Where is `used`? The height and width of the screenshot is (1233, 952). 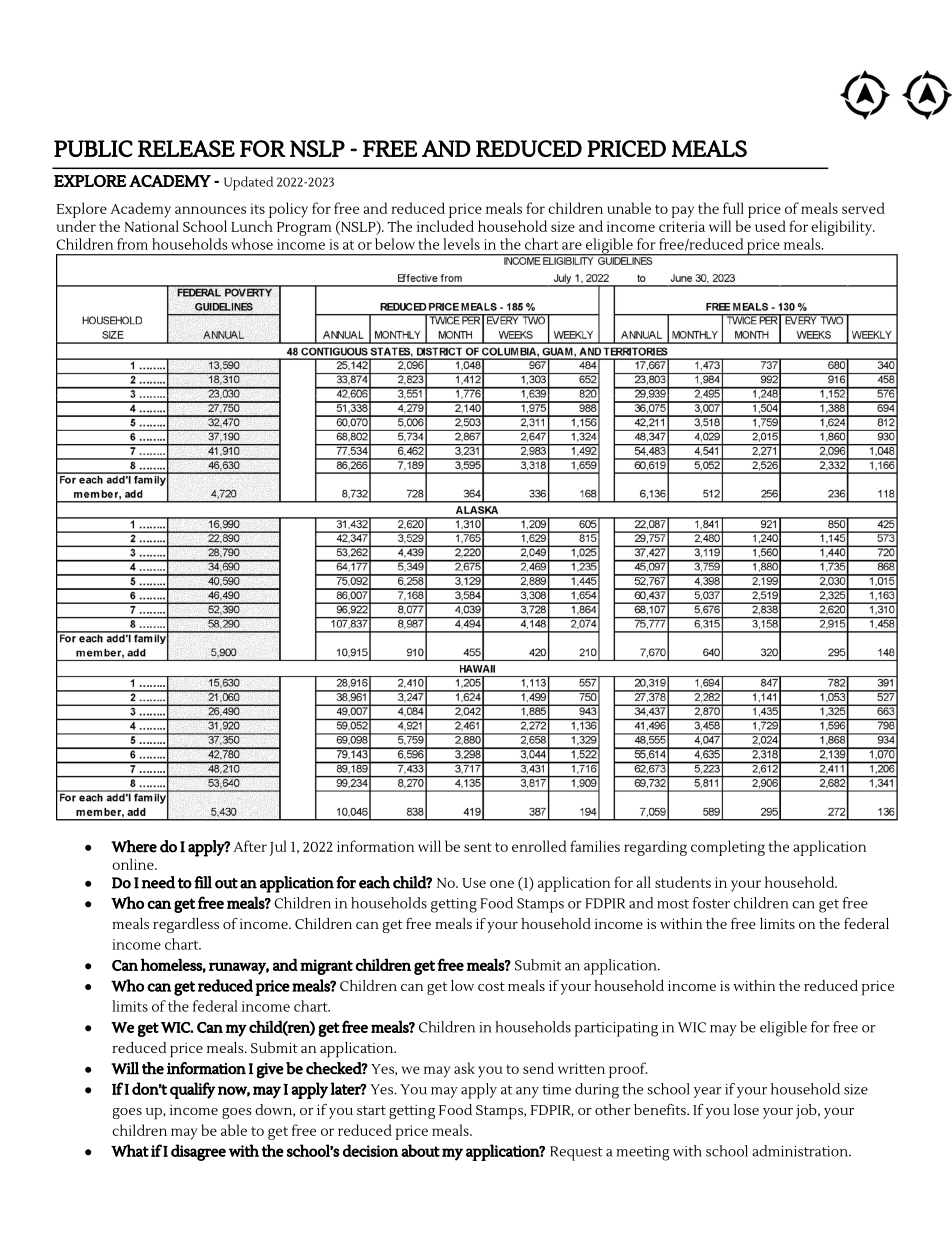 used is located at coordinates (770, 226).
